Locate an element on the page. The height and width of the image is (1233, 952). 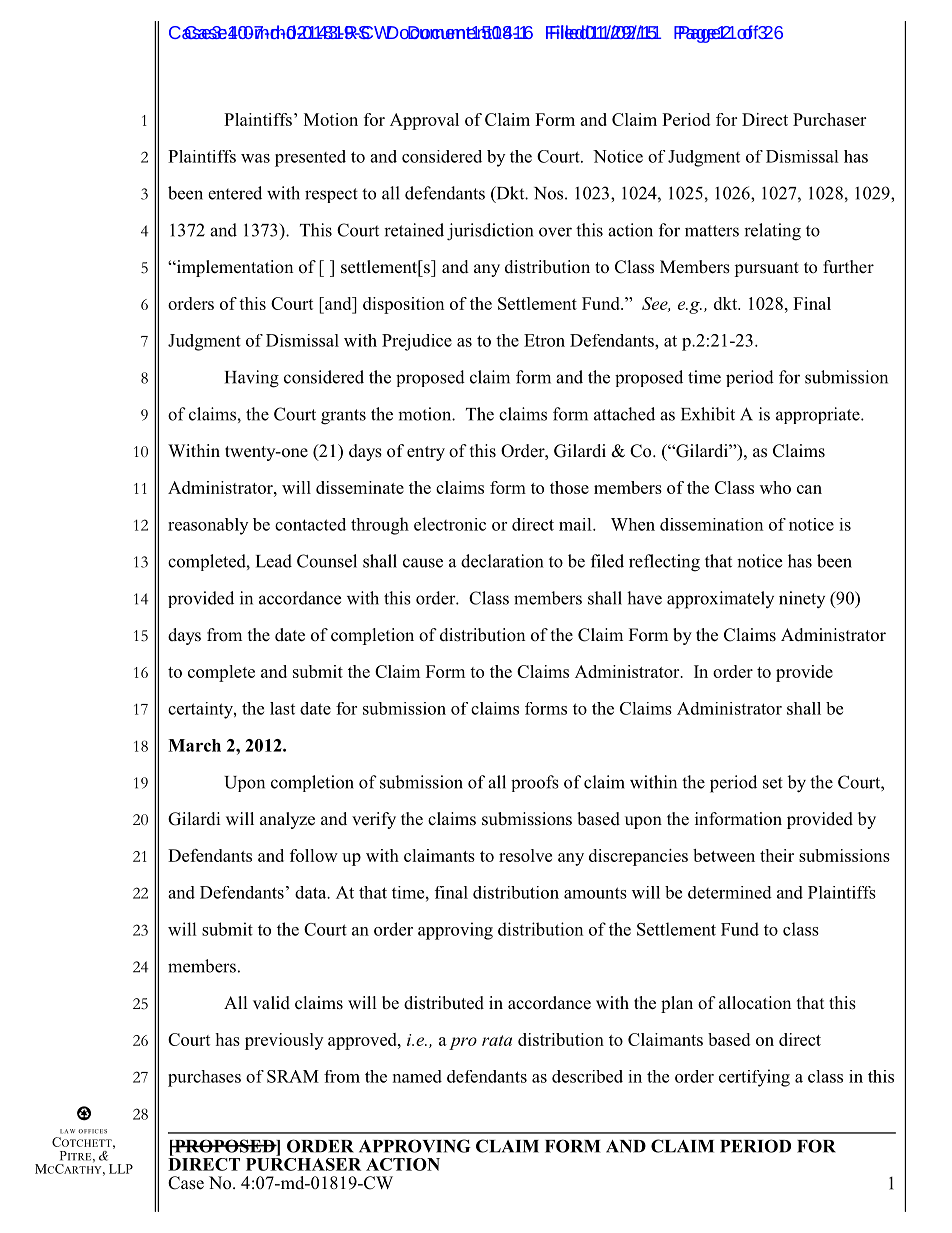
analyze is located at coordinates (287, 820).
